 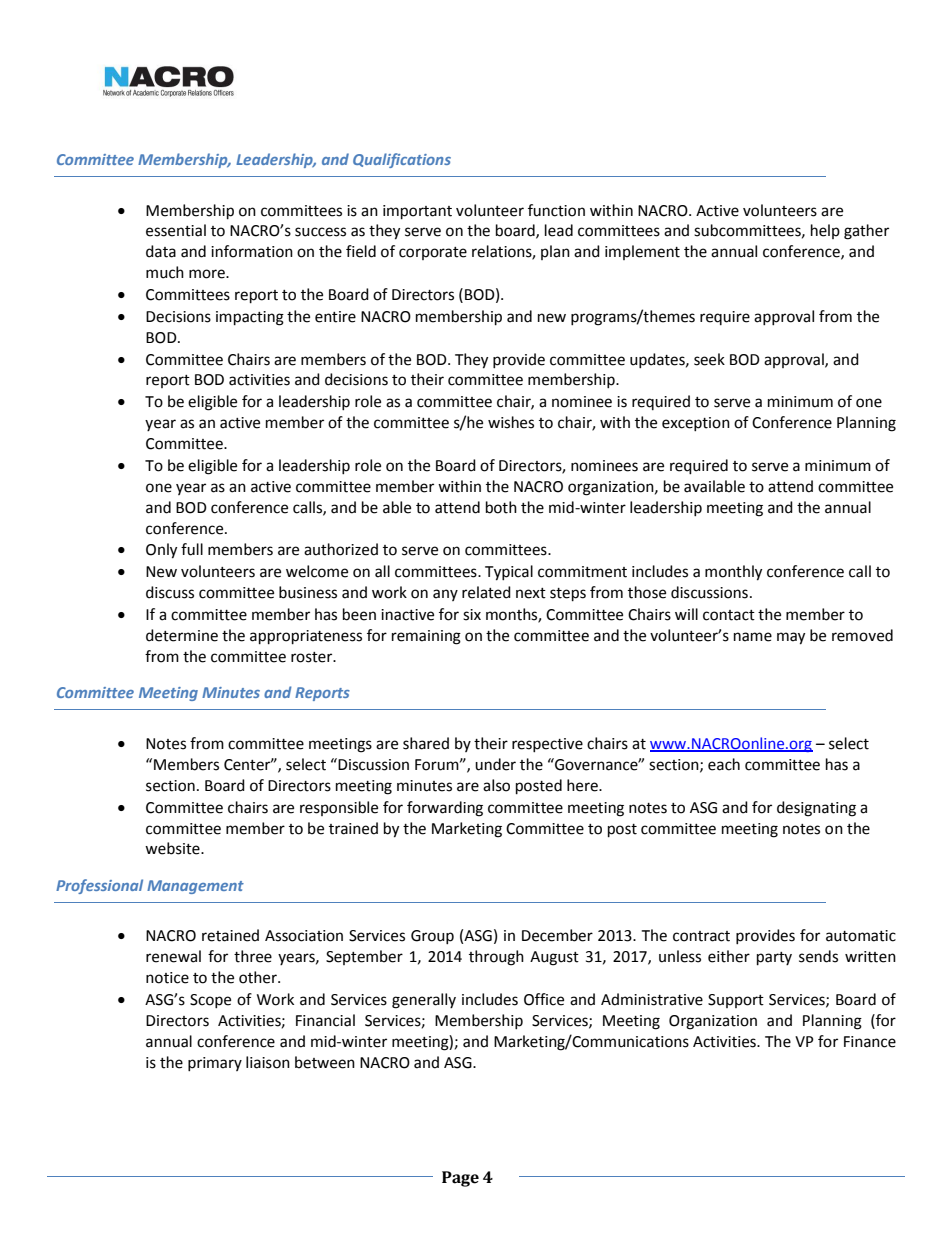 I want to click on website, so click(x=173, y=848).
